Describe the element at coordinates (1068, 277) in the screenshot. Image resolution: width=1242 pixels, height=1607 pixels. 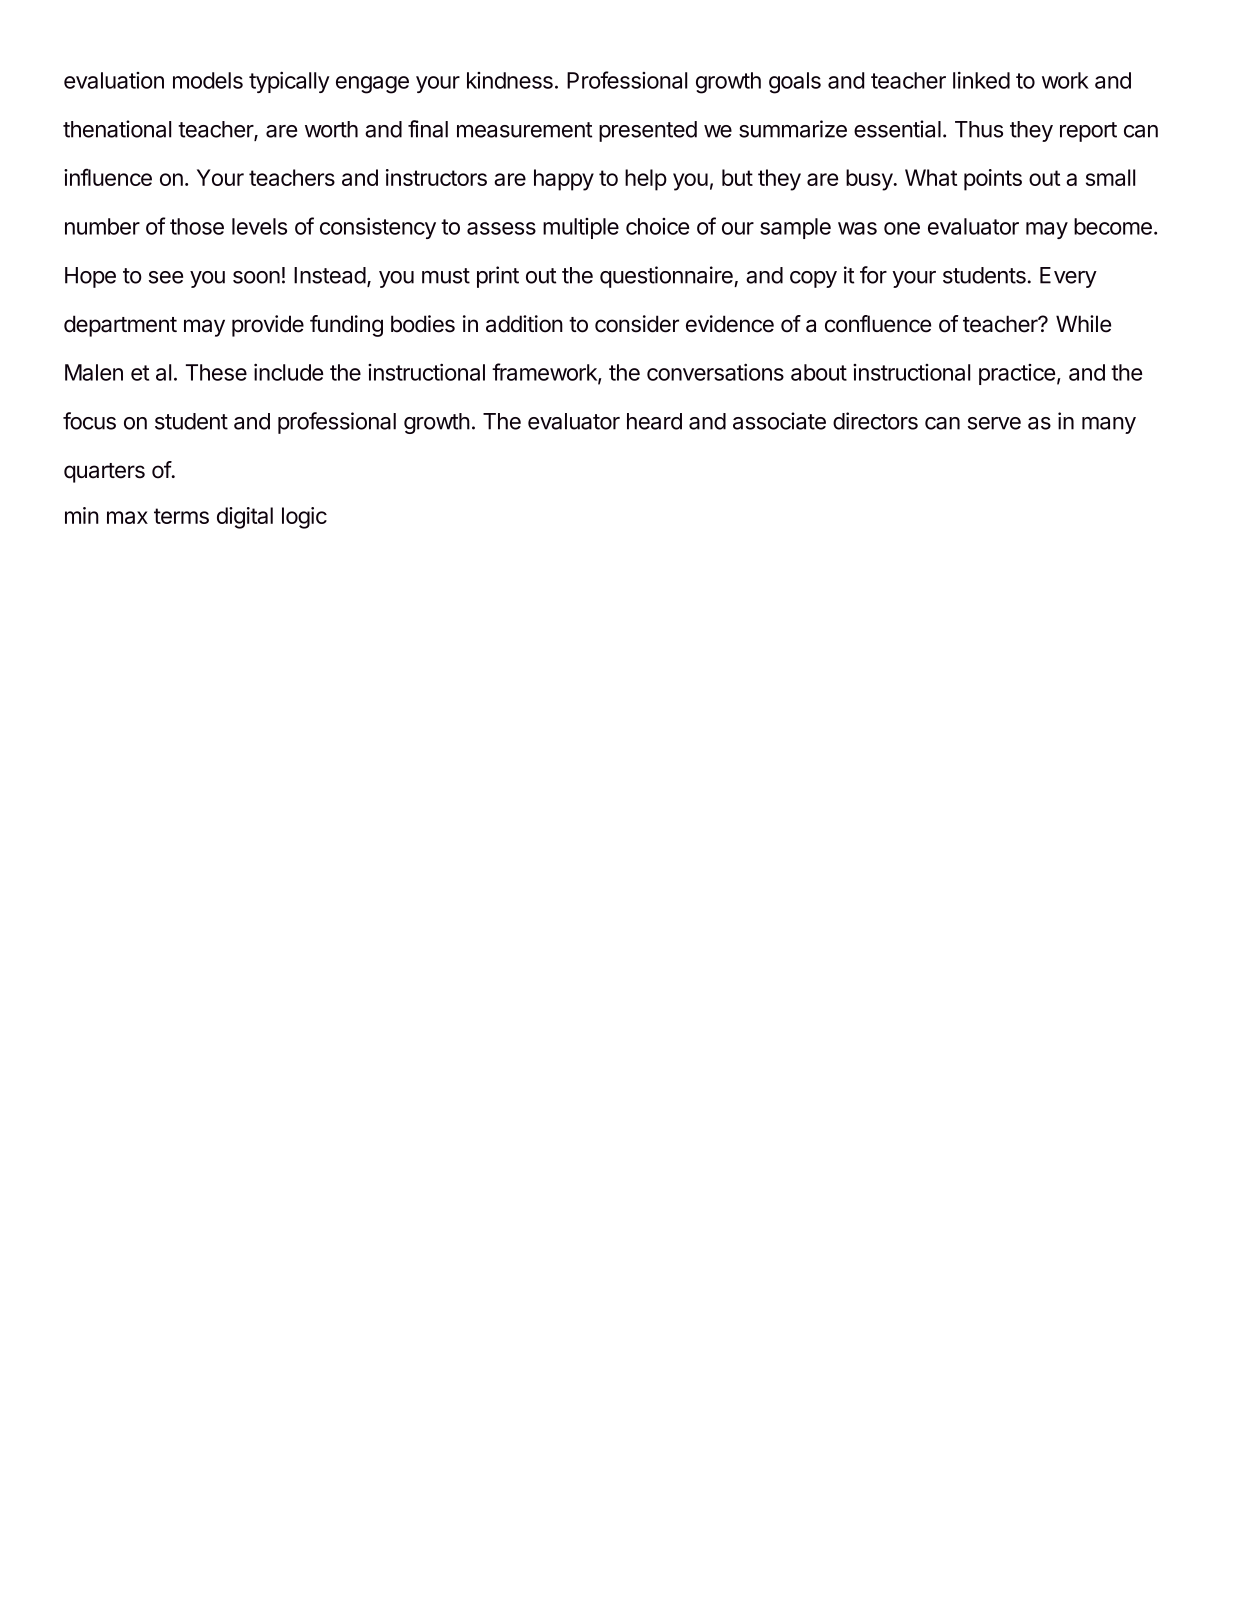
I see `Every` at that location.
